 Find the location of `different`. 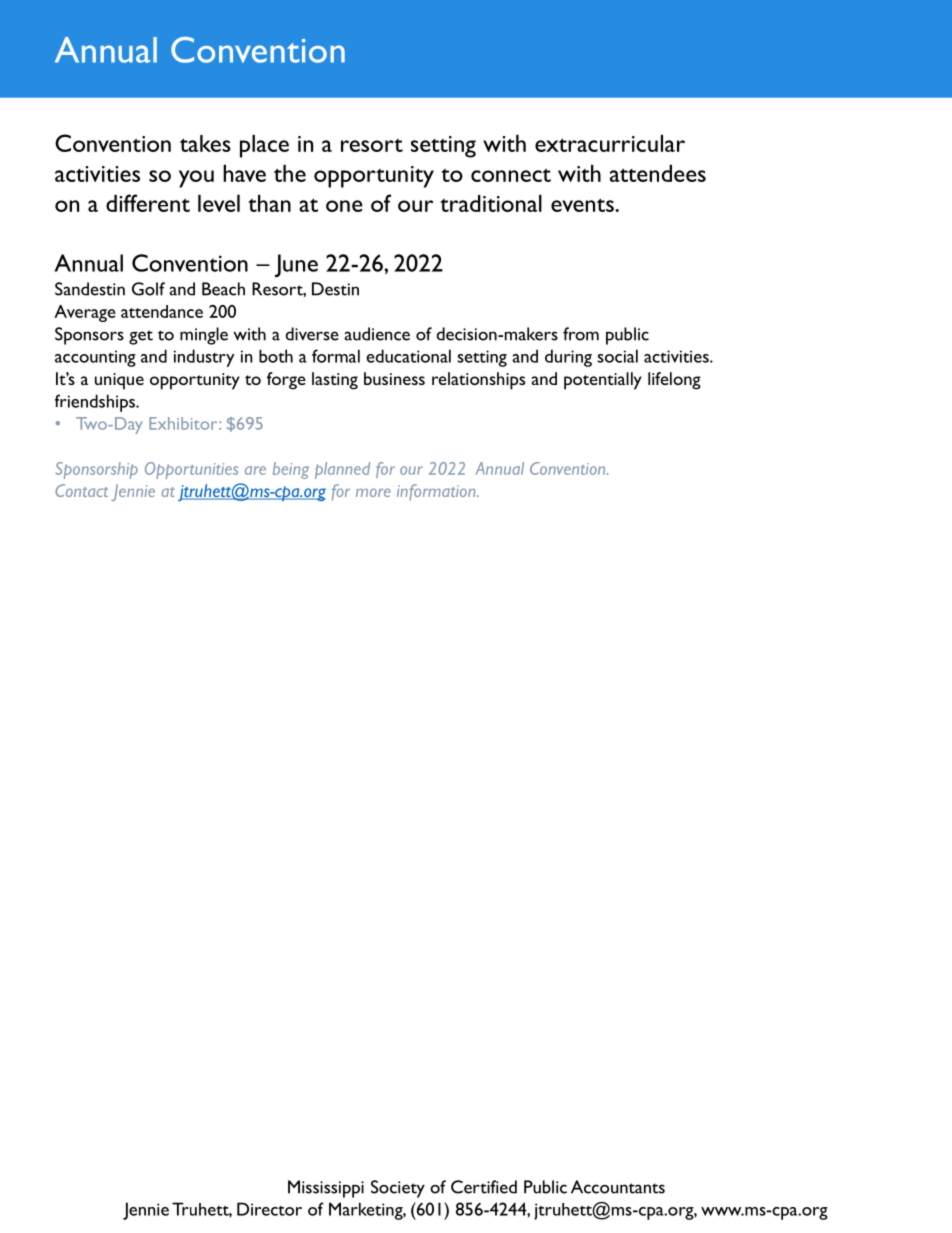

different is located at coordinates (148, 203).
